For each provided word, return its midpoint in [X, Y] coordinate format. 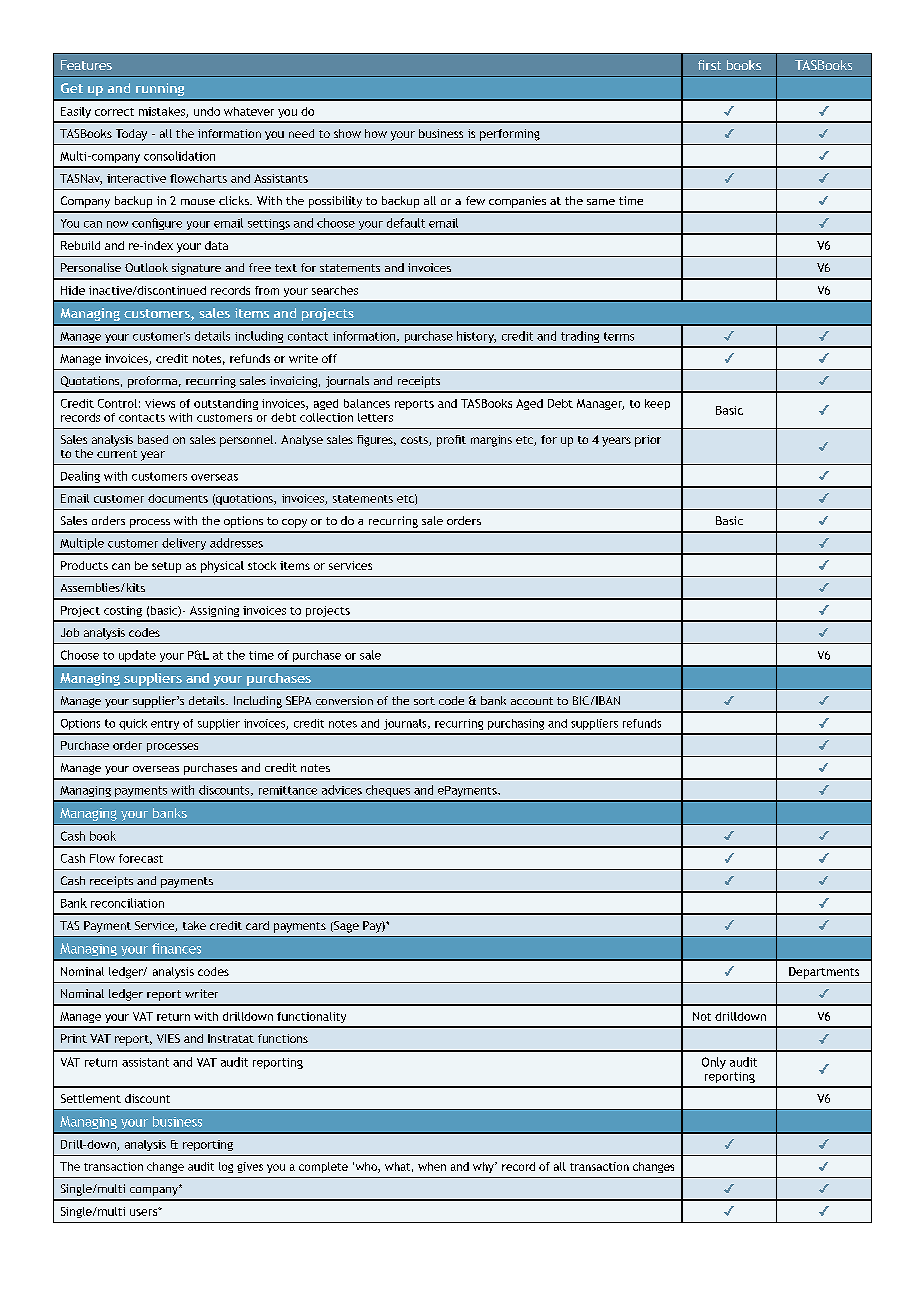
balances [367, 403]
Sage [345, 927]
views [160, 403]
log [226, 1167]
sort [424, 701]
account [532, 701]
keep [657, 404]
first [709, 65]
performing [510, 135]
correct [114, 112]
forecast [141, 858]
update [137, 656]
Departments [824, 973]
